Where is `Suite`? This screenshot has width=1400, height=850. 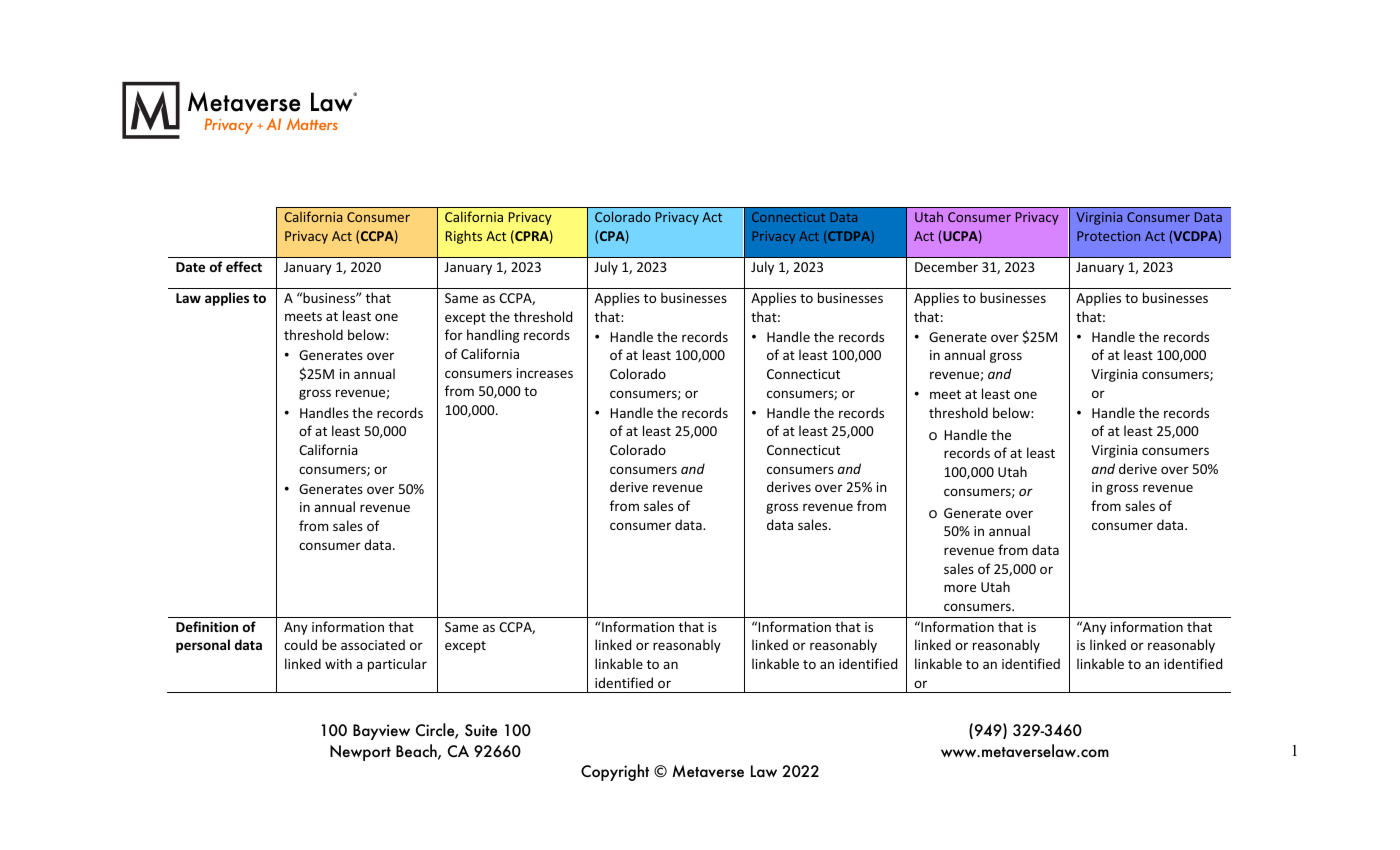
Suite is located at coordinates (481, 730).
